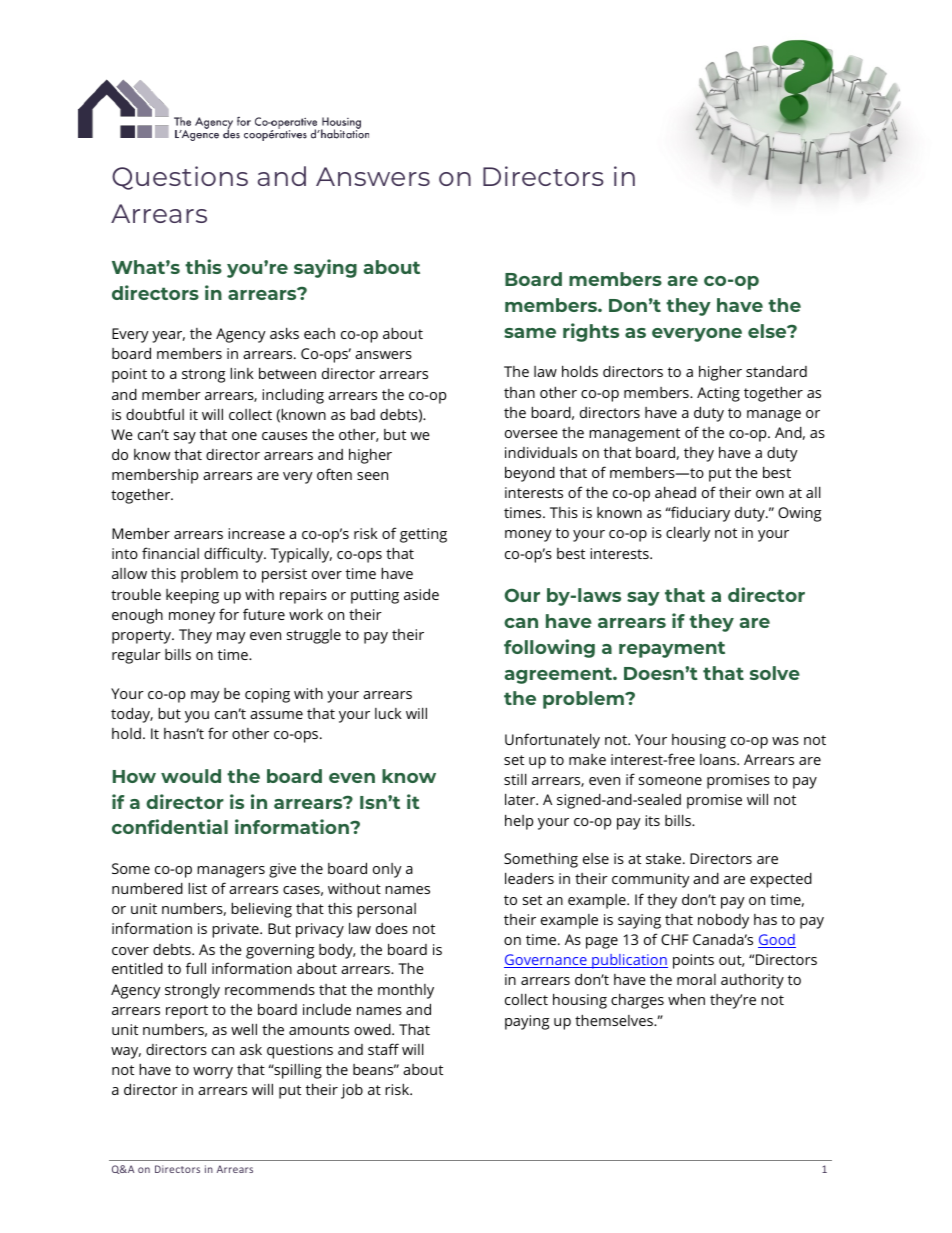 This document has height=1233, width=952. What do you see at coordinates (388, 713) in the document?
I see `luck` at bounding box center [388, 713].
